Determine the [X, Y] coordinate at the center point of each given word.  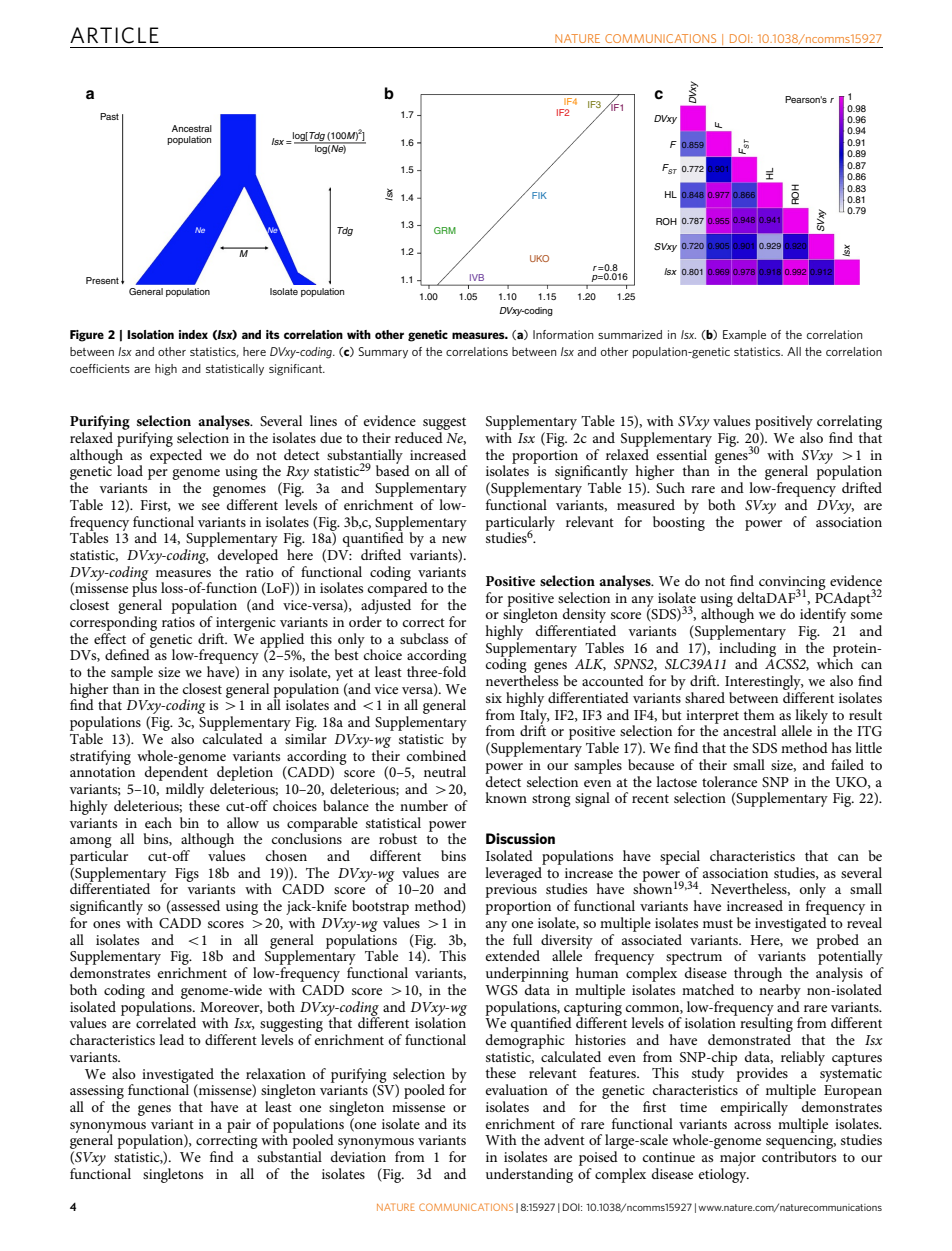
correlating [849, 424]
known [506, 797]
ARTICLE [114, 35]
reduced [419, 437]
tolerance [729, 781]
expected [175, 455]
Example [744, 335]
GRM [445, 230]
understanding [529, 1175]
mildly [185, 790]
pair [239, 1126]
